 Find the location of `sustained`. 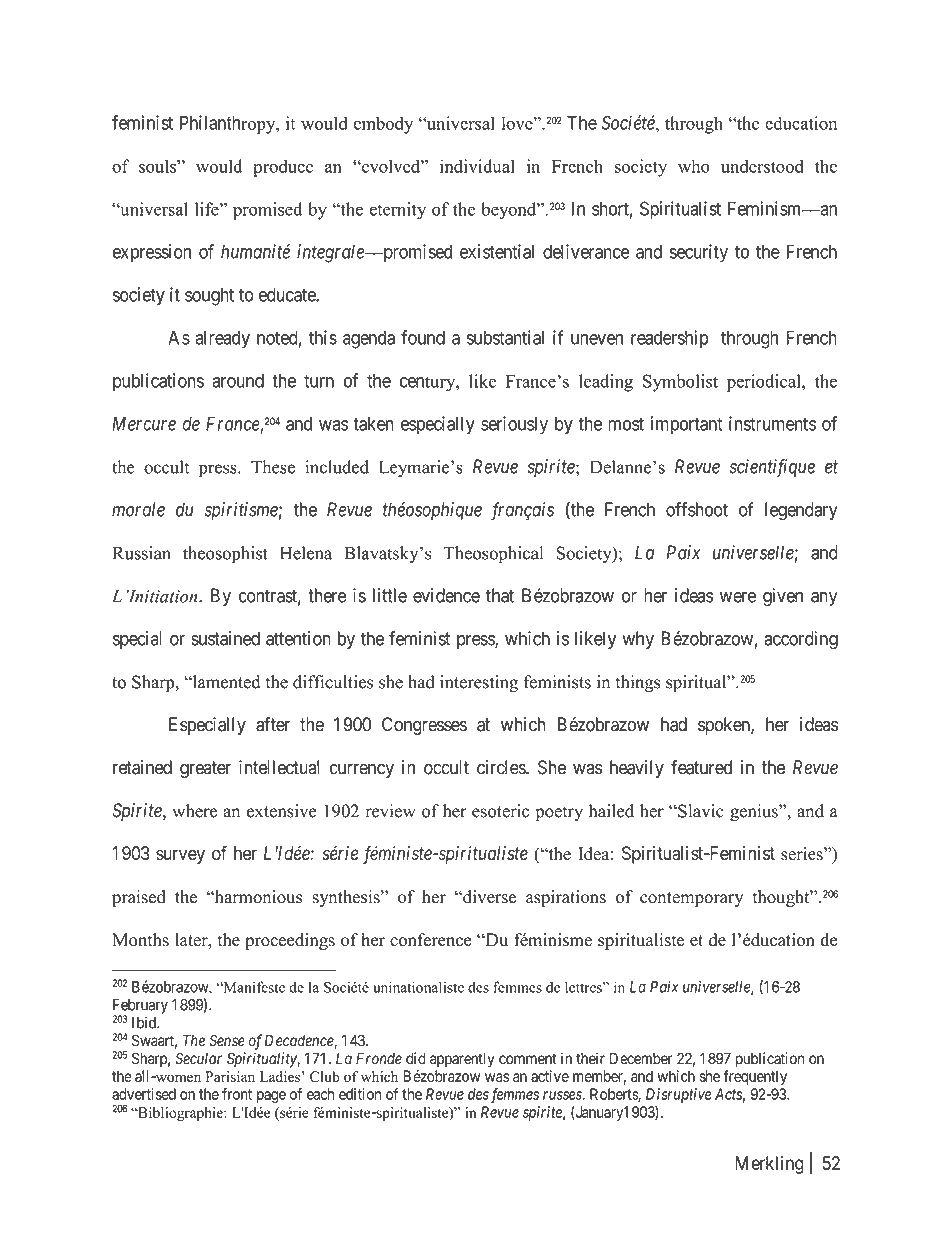

sustained is located at coordinates (225, 638).
